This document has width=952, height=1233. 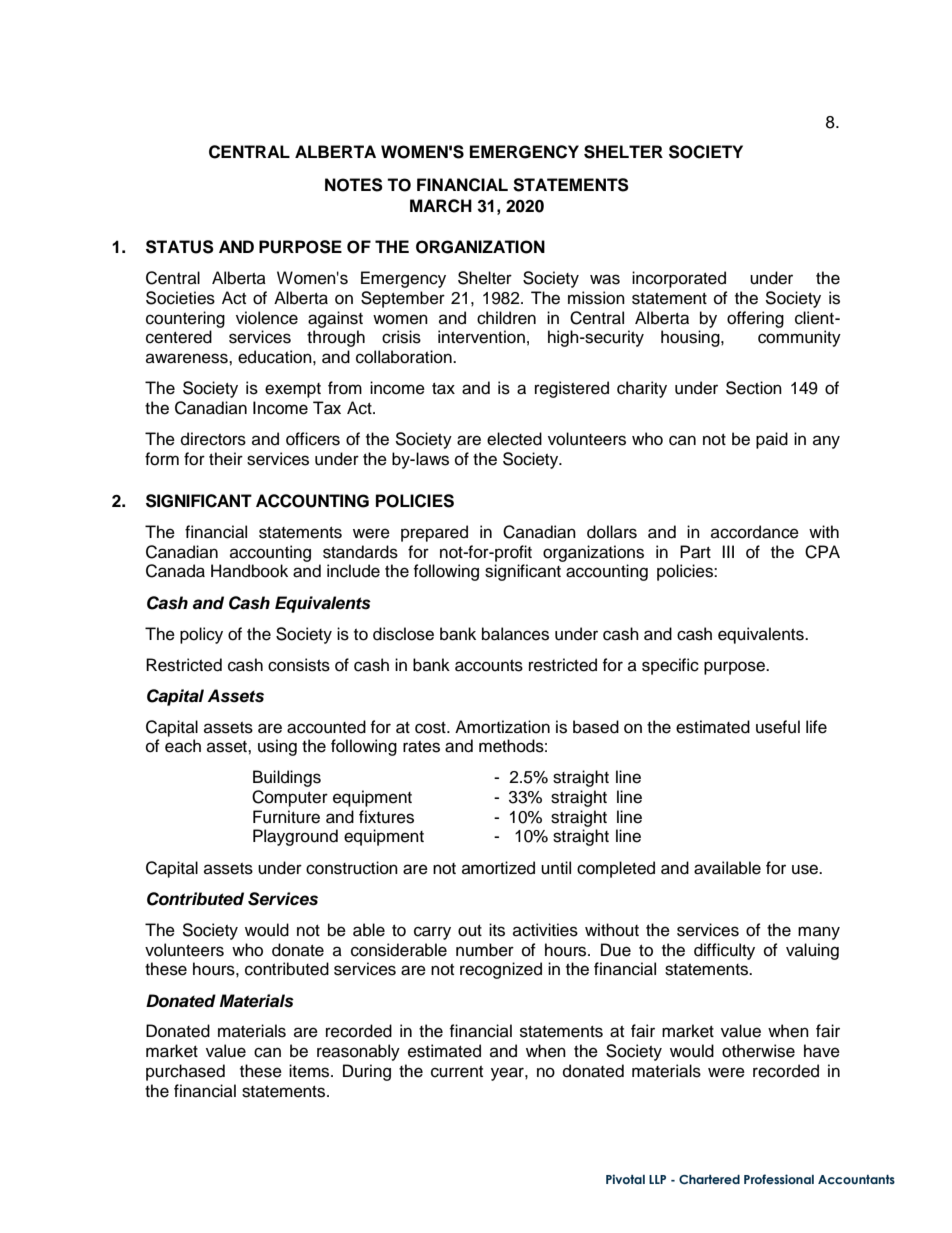 What do you see at coordinates (779, 1179) in the document?
I see `Professional` at bounding box center [779, 1179].
